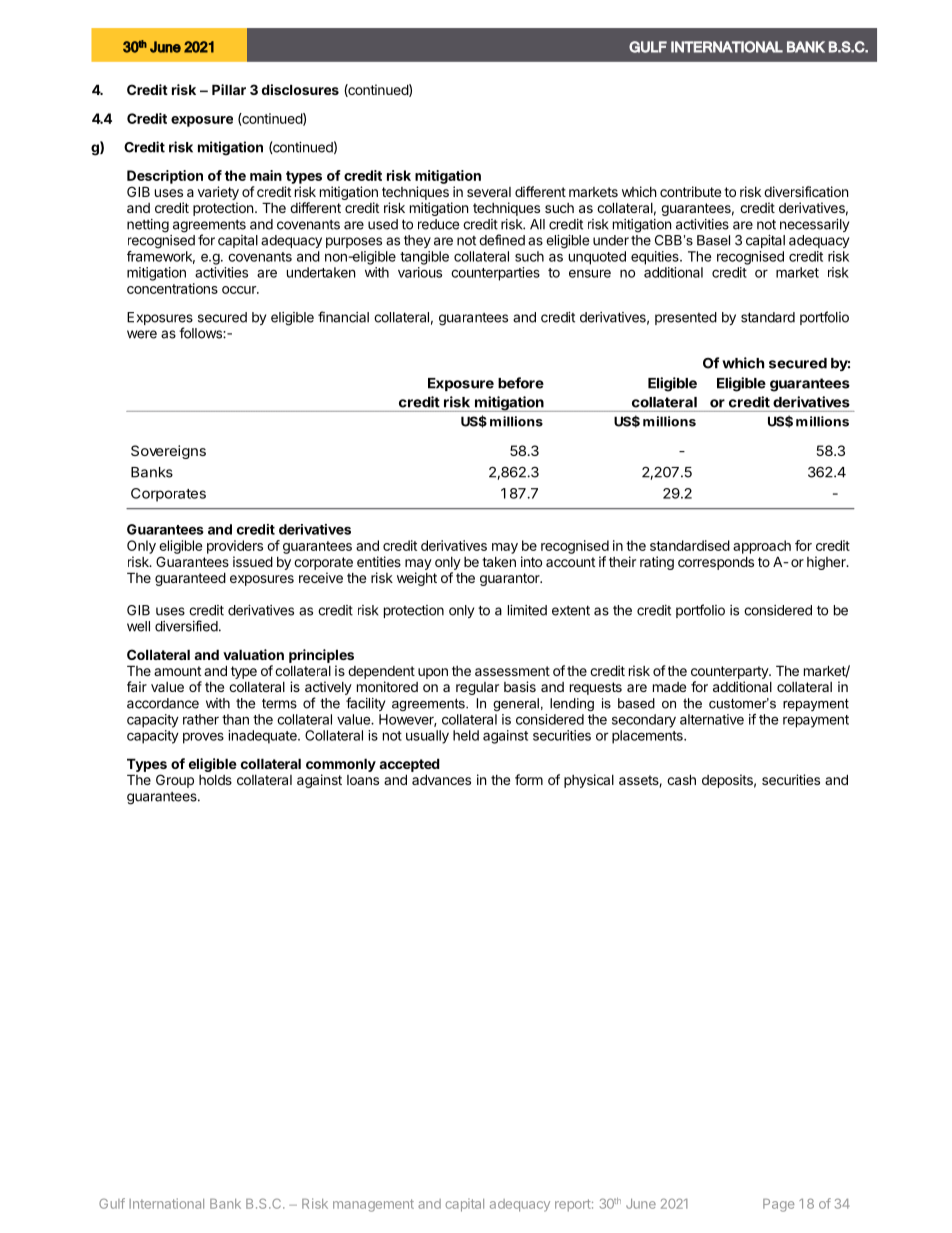 The image size is (952, 1233). What do you see at coordinates (373, 1205) in the screenshot?
I see `management` at bounding box center [373, 1205].
